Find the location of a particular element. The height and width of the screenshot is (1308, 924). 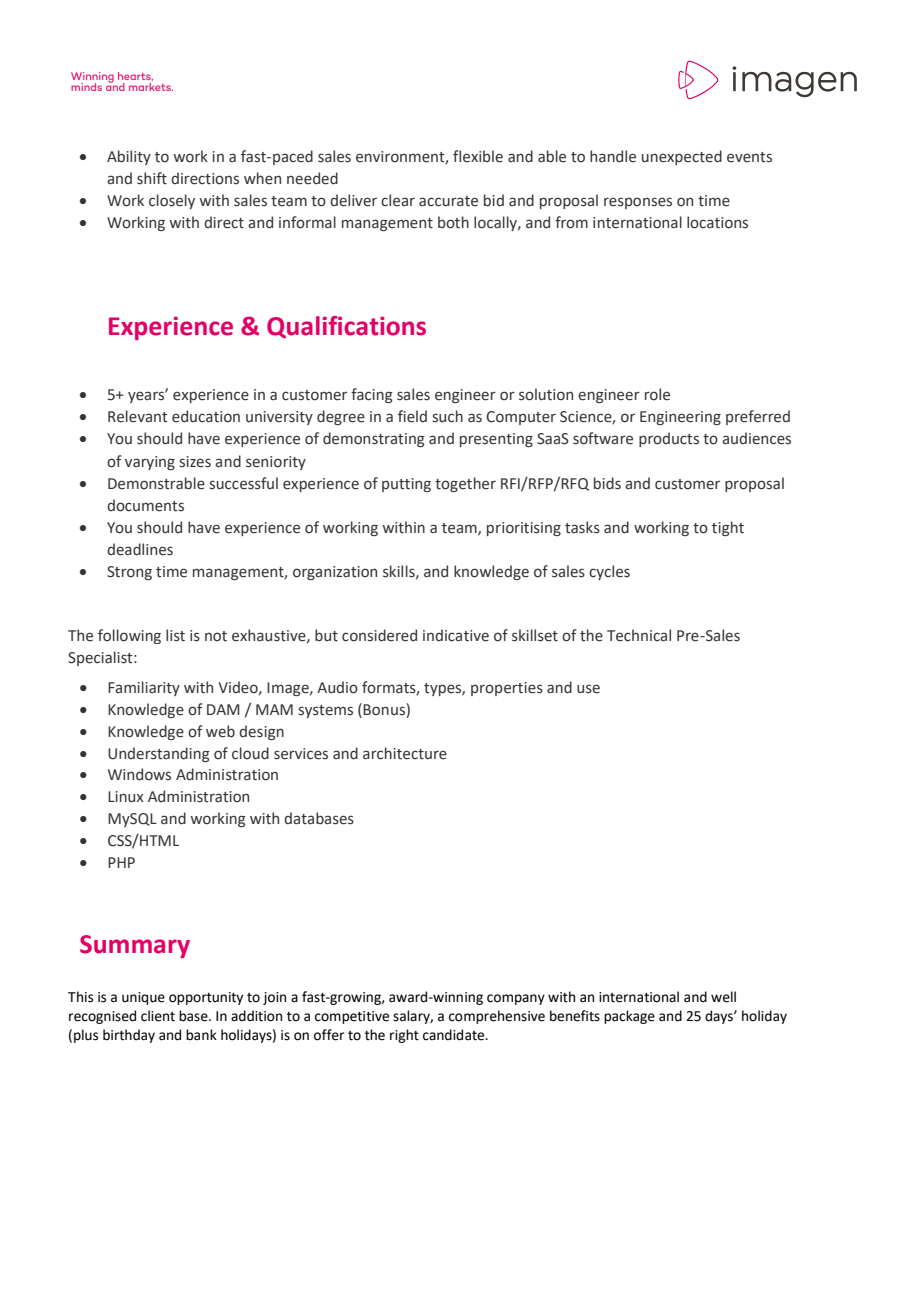

Technical is located at coordinates (639, 635).
